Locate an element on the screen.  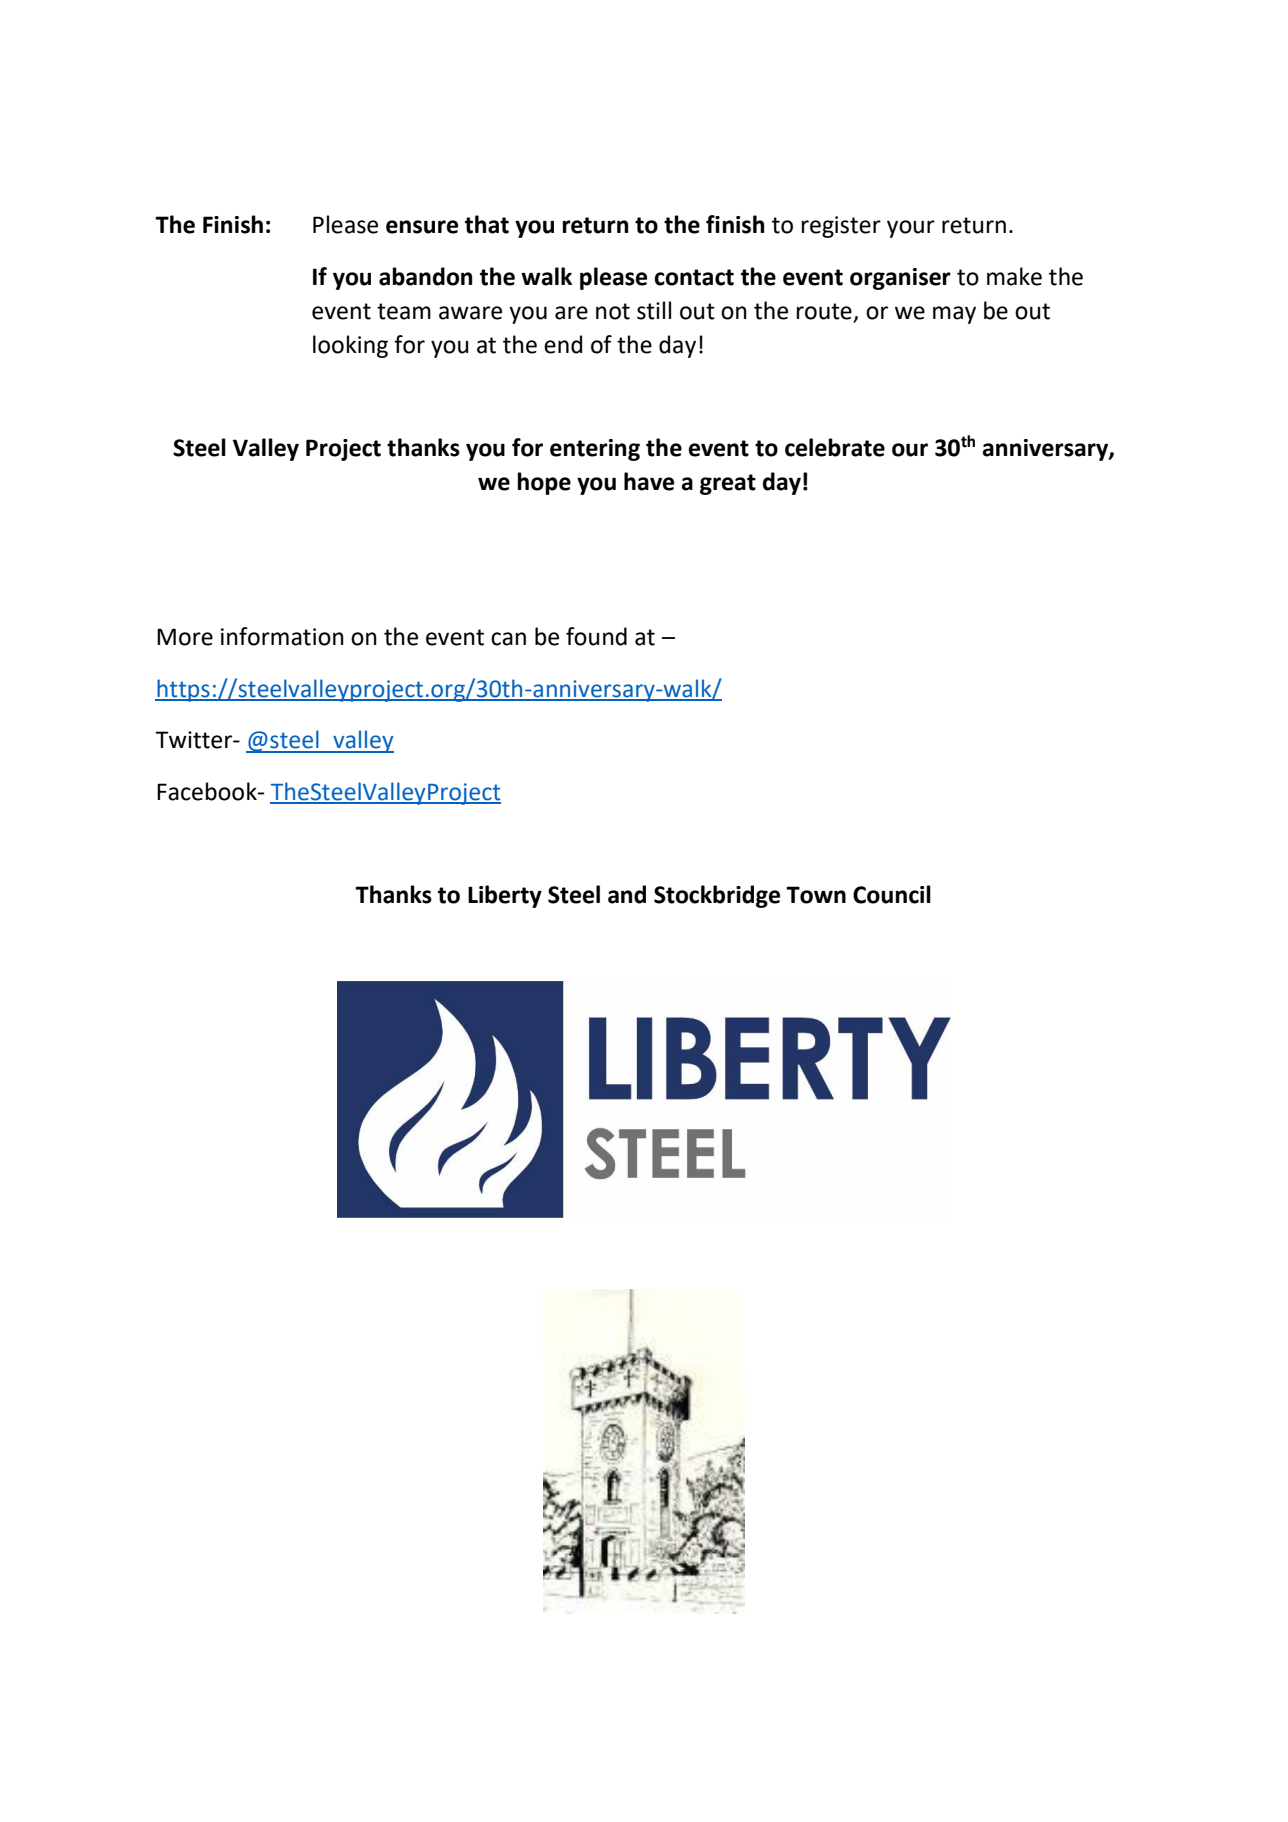
information is located at coordinates (282, 636).
